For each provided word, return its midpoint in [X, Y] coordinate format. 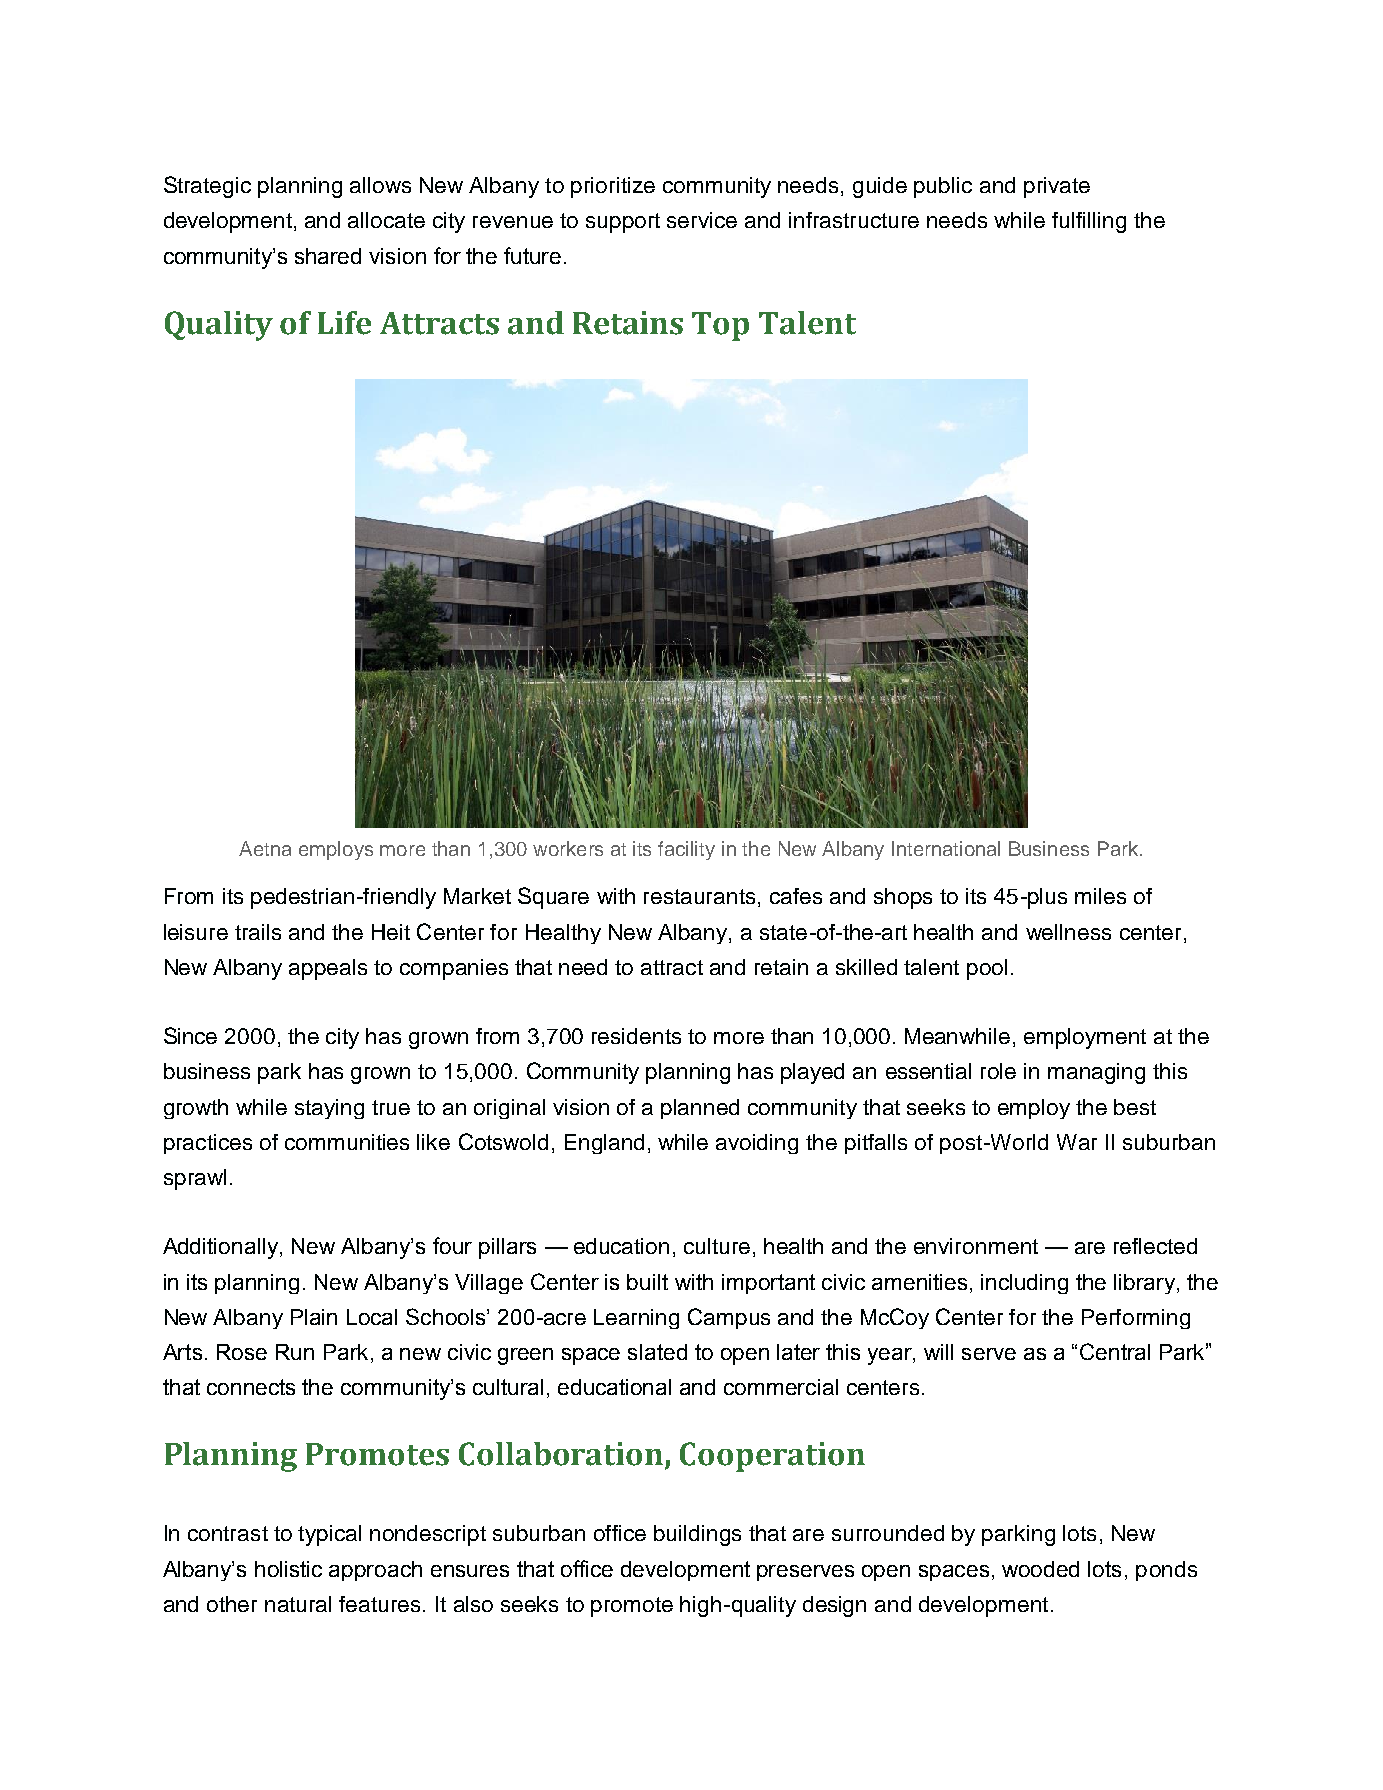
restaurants [699, 896]
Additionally [222, 1248]
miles [1100, 896]
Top [720, 326]
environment [976, 1246]
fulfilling [1089, 222]
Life [344, 323]
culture [717, 1246]
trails [258, 932]
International [946, 848]
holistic [288, 1569]
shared [328, 256]
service [702, 220]
